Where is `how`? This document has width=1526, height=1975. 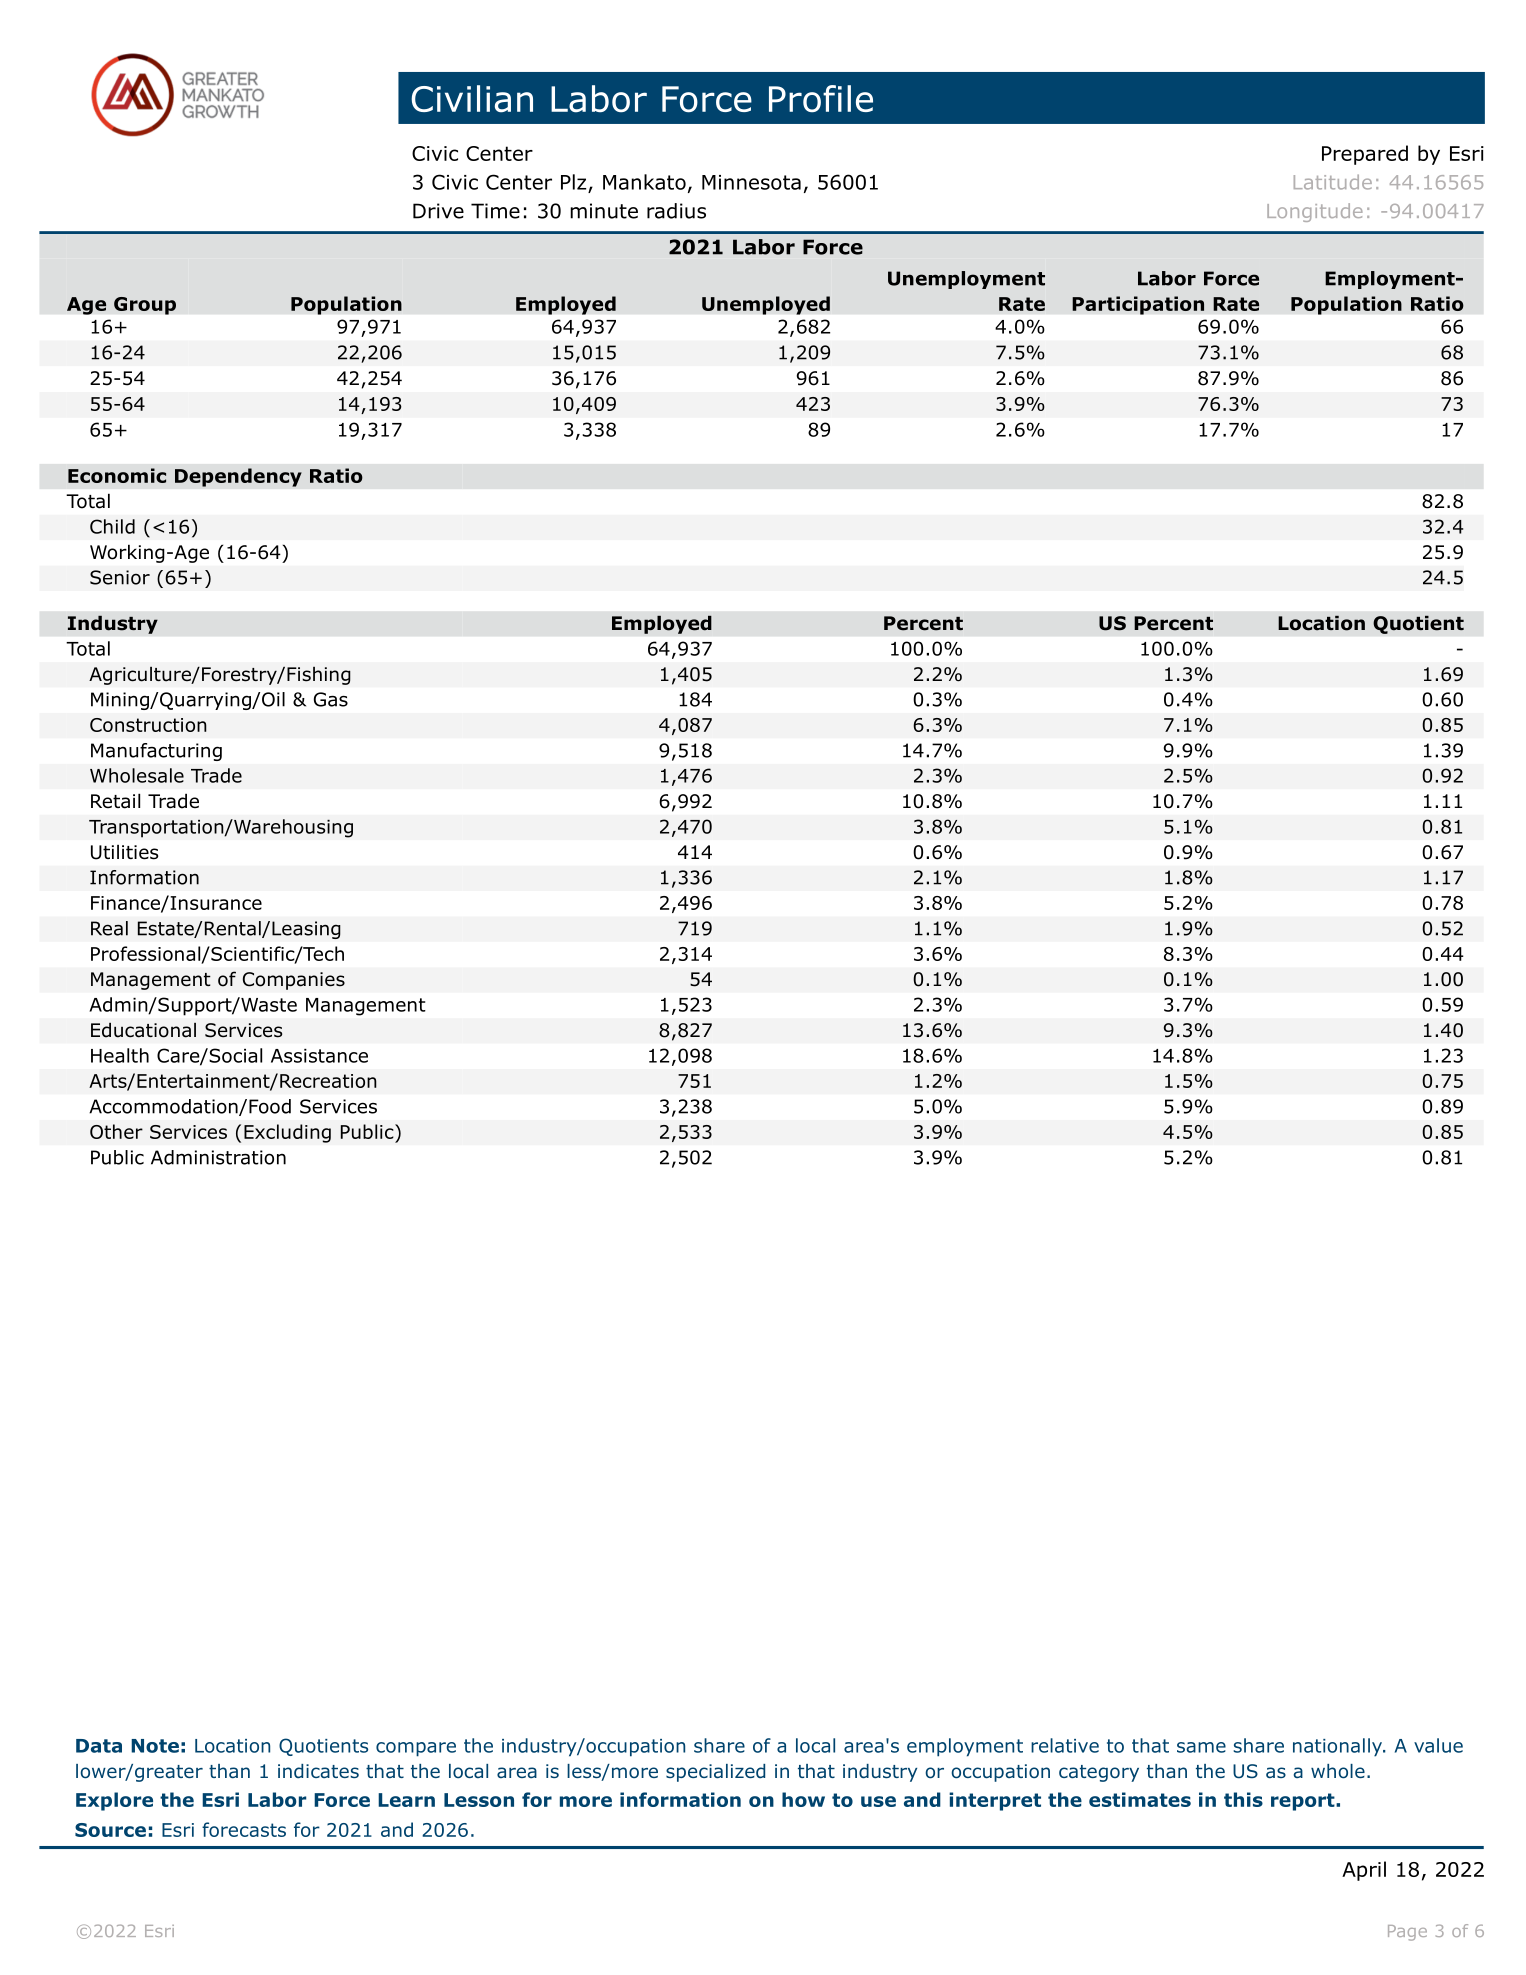
how is located at coordinates (803, 1799).
